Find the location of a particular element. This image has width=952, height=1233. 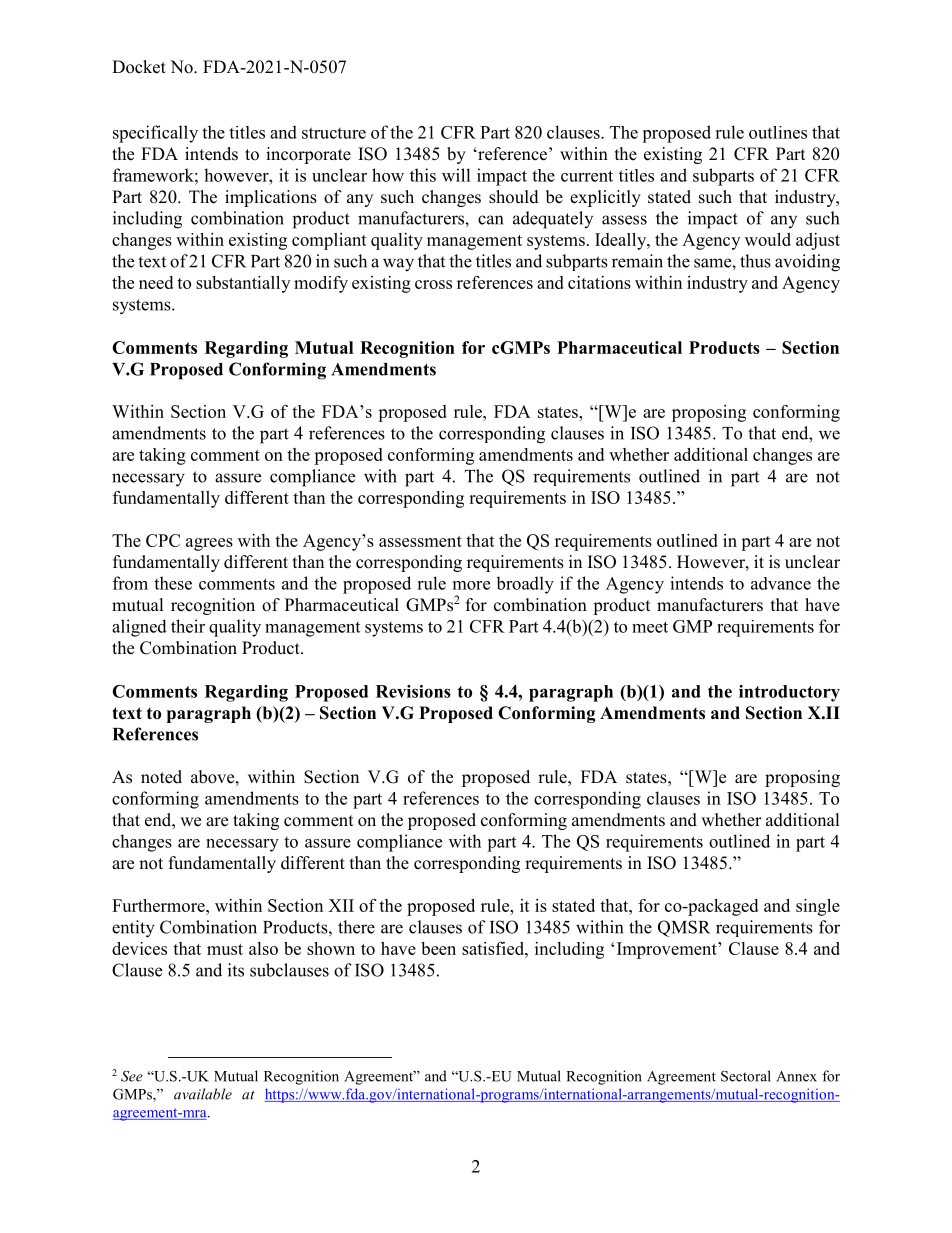

will is located at coordinates (456, 175).
